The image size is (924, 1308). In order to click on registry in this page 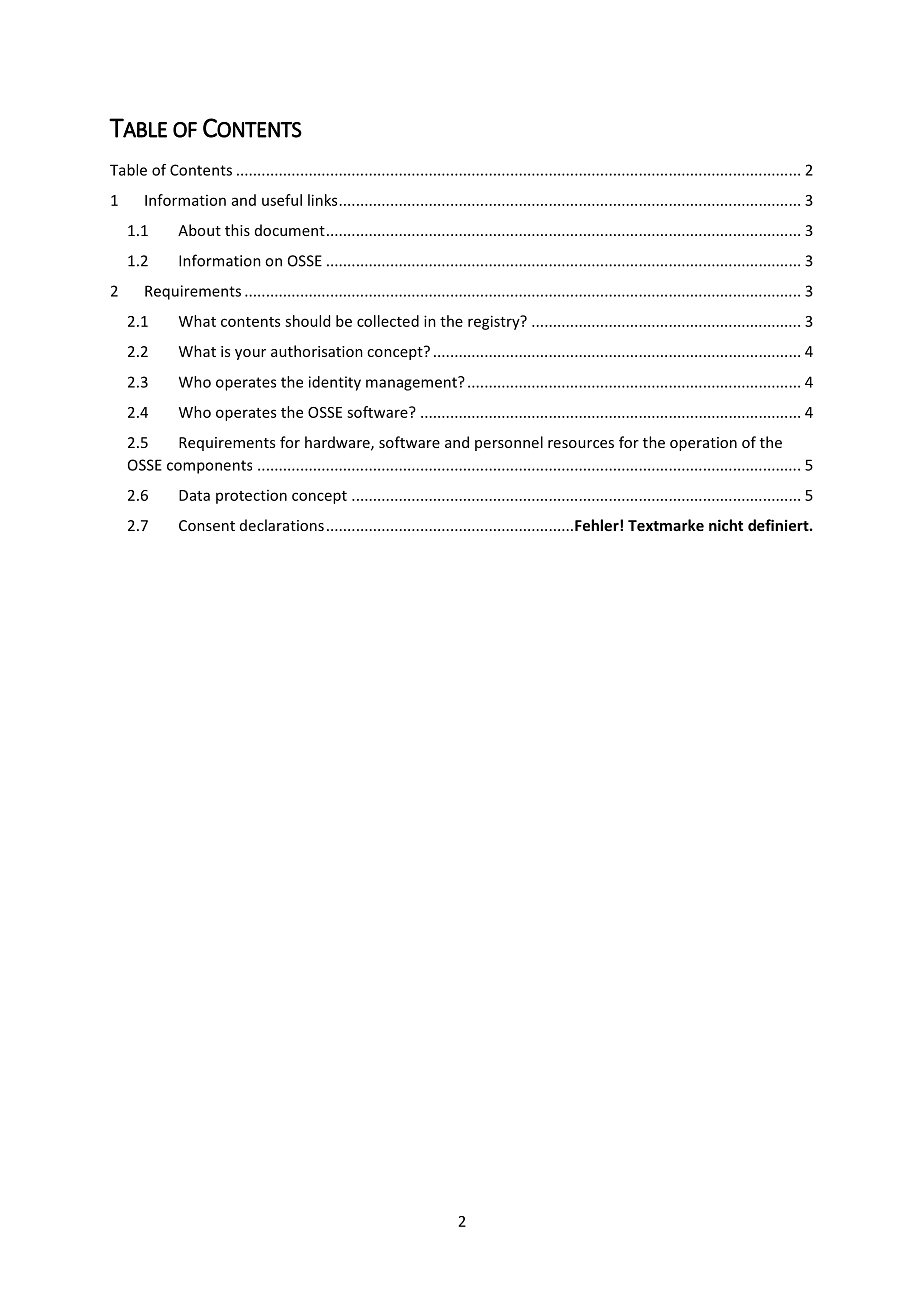, I will do `click(495, 322)`.
